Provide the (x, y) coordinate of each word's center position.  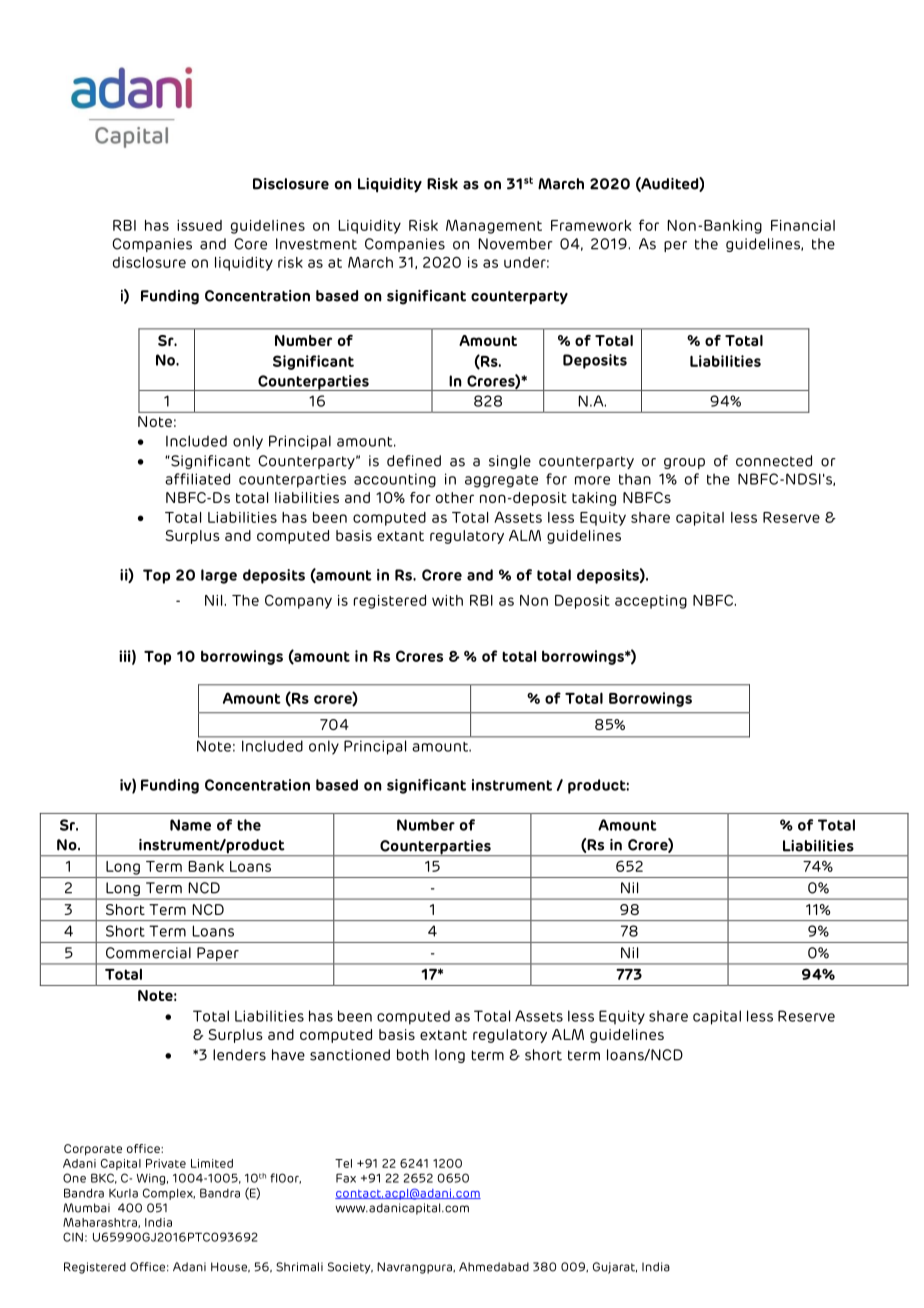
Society (350, 1268)
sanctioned (350, 1055)
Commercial (148, 953)
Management (494, 227)
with (447, 600)
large (219, 576)
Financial (803, 225)
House (230, 1267)
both (413, 1055)
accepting (651, 602)
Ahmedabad (494, 1267)
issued (199, 225)
